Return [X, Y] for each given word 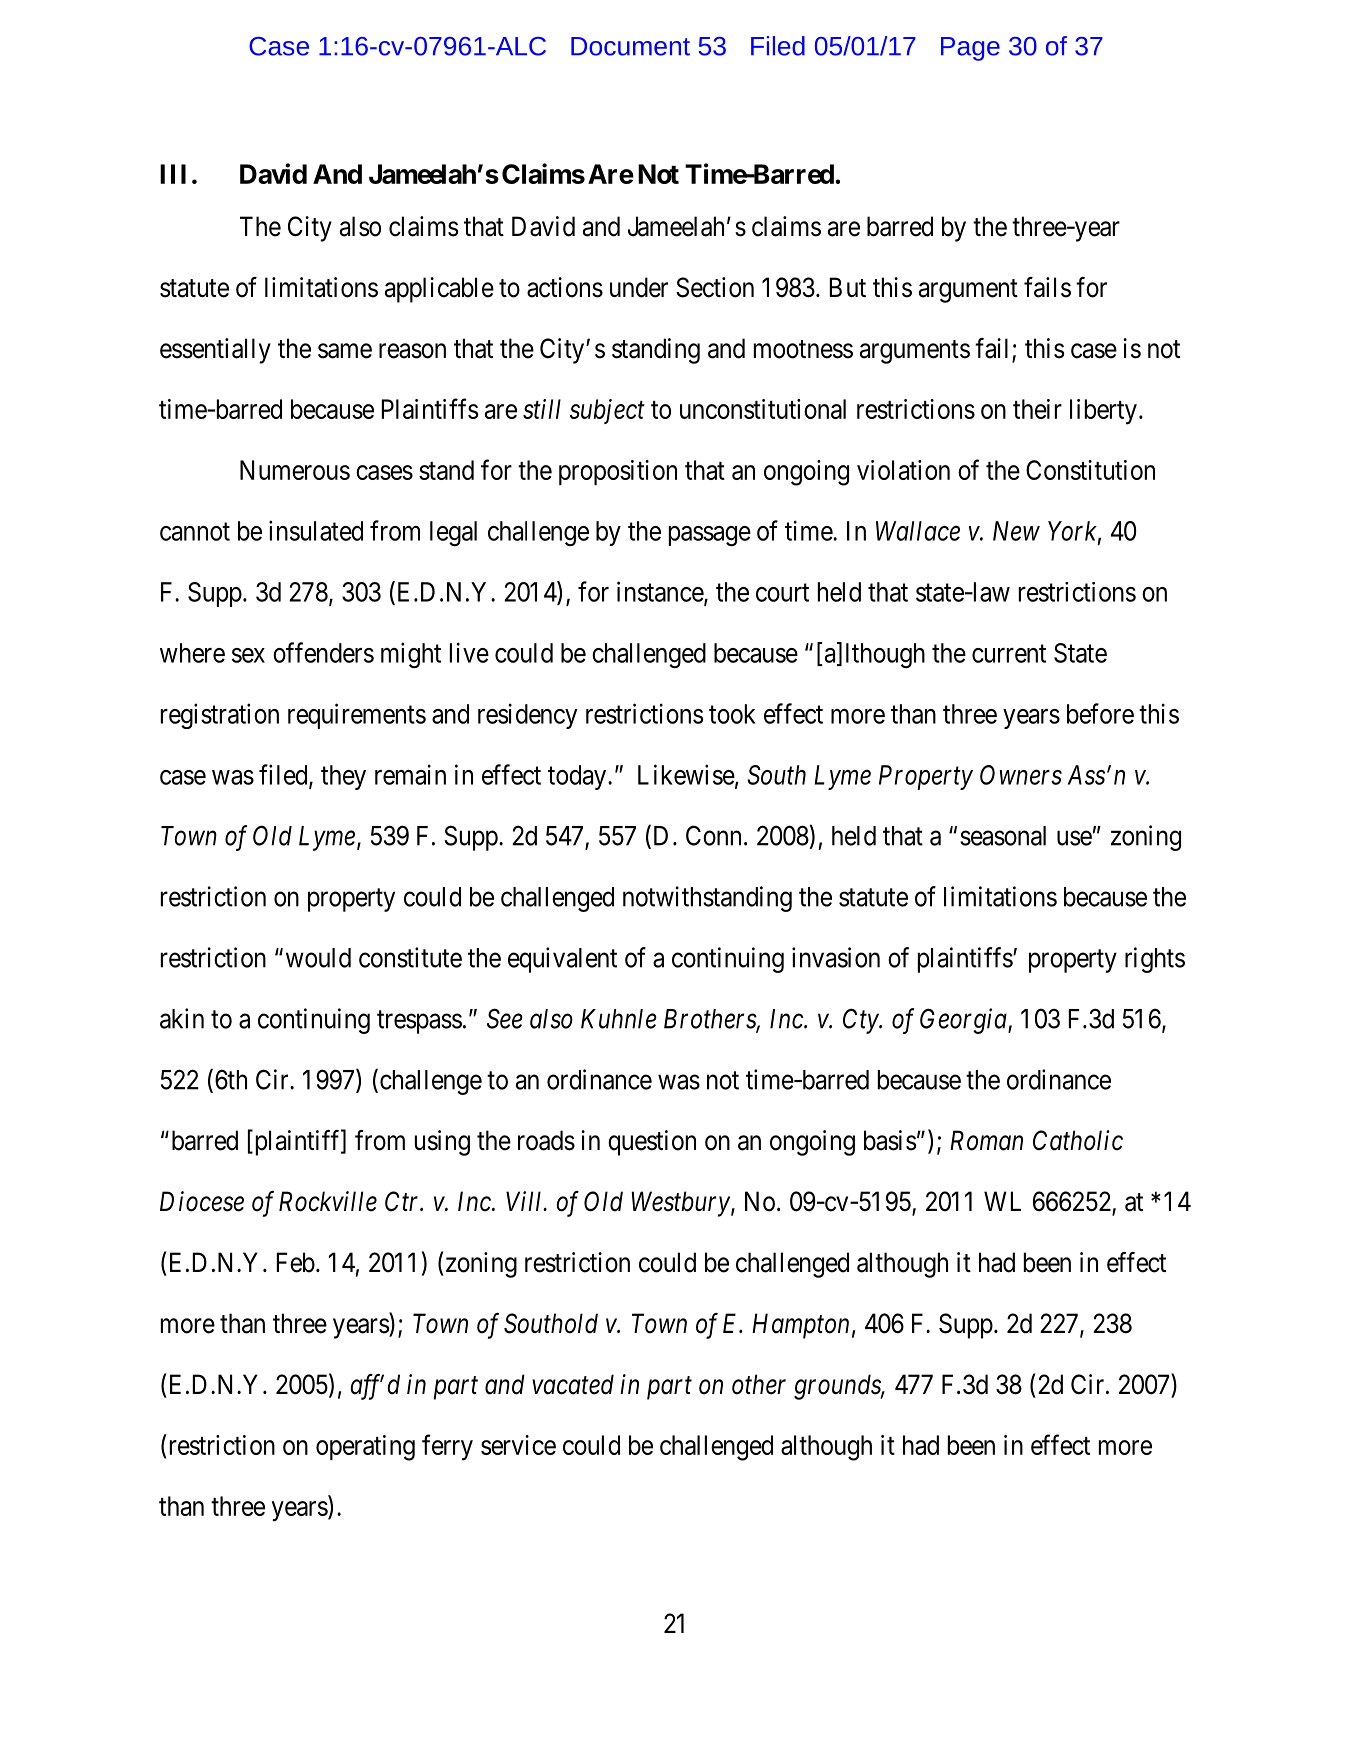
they [343, 777]
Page [970, 49]
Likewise [686, 774]
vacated [573, 1384]
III [173, 174]
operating [365, 1448]
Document [630, 46]
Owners [1021, 775]
